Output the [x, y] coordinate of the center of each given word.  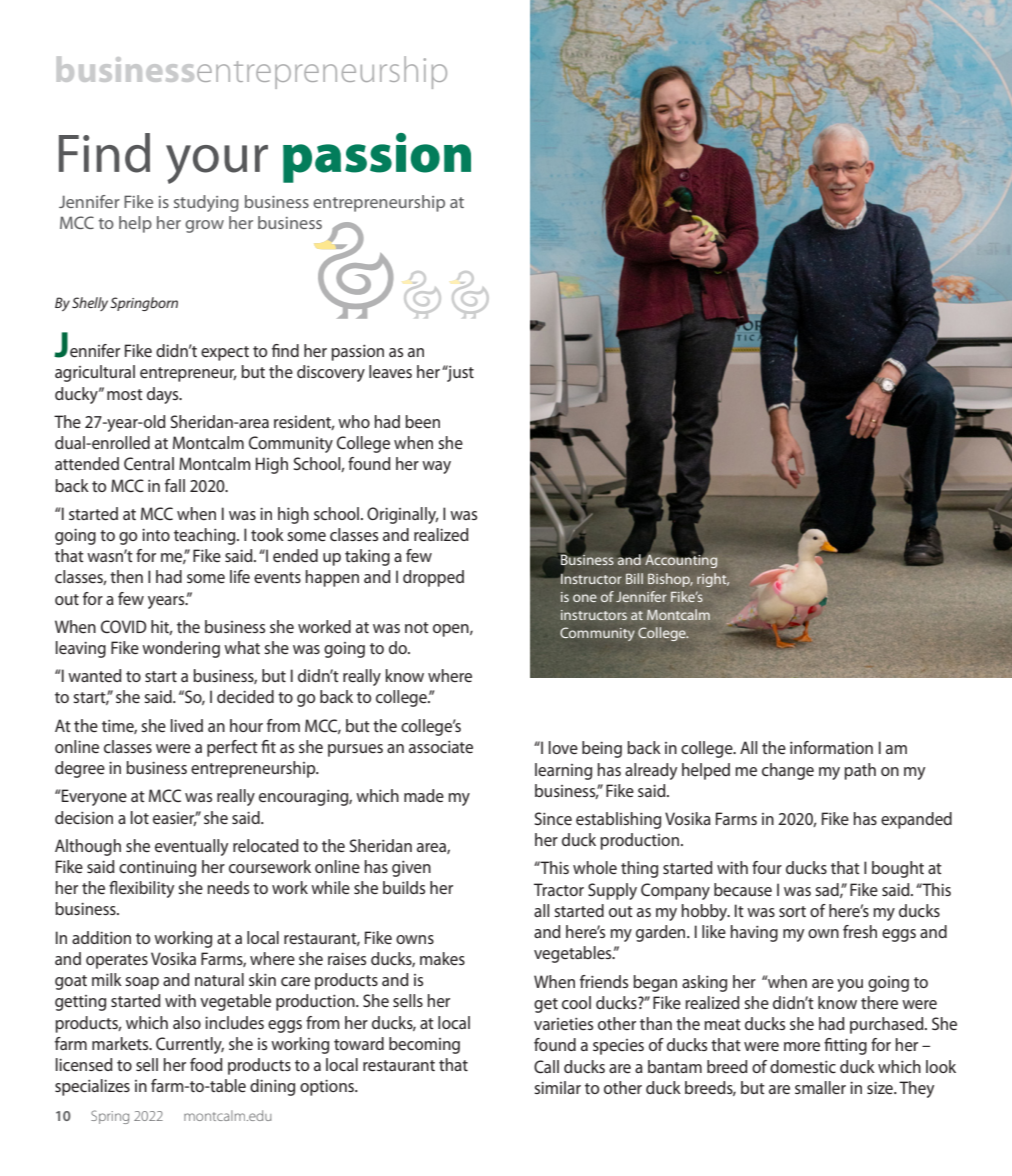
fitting [845, 1046]
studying [206, 203]
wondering [181, 649]
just [459, 373]
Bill [634, 578]
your [217, 164]
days [164, 395]
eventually [191, 847]
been [422, 421]
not [417, 627]
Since [553, 818]
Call [546, 1066]
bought [898, 869]
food [206, 1064]
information [831, 747]
